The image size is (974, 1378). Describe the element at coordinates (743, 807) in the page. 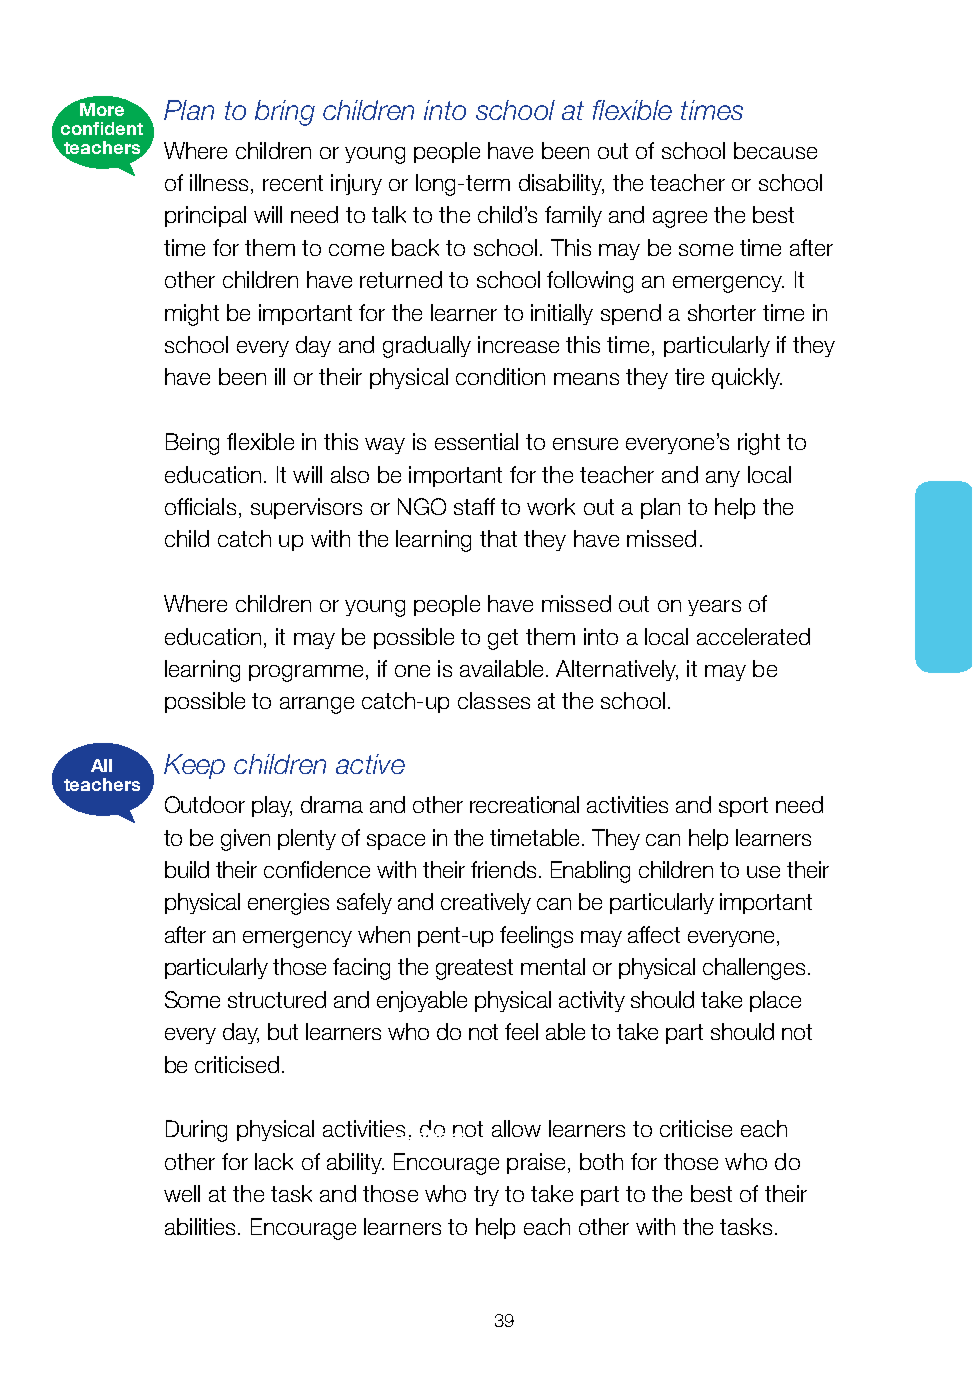

I see `sport` at that location.
